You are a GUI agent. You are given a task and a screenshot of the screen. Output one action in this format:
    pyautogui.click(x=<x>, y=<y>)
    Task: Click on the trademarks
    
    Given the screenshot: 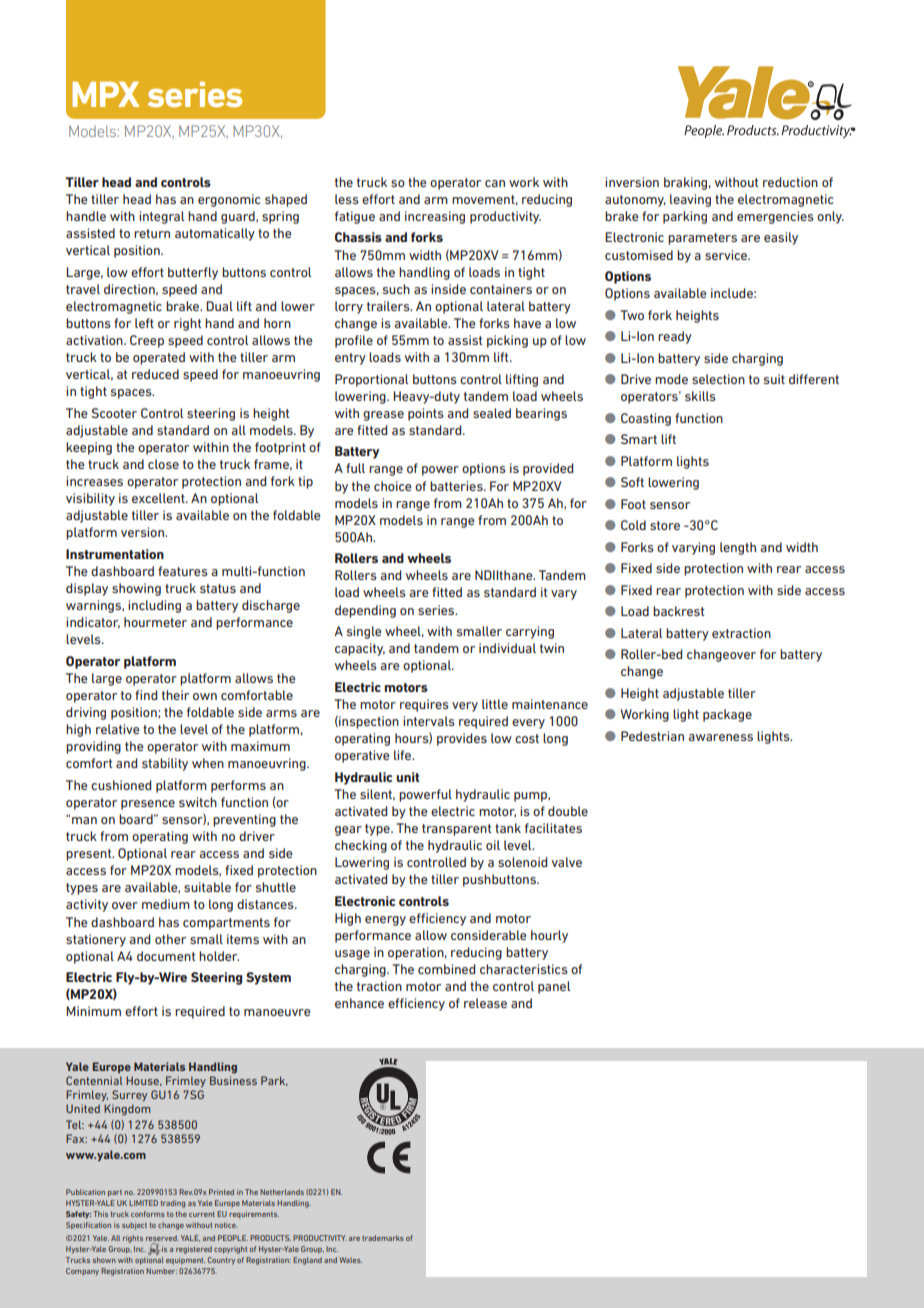 What is the action you would take?
    pyautogui.click(x=383, y=1238)
